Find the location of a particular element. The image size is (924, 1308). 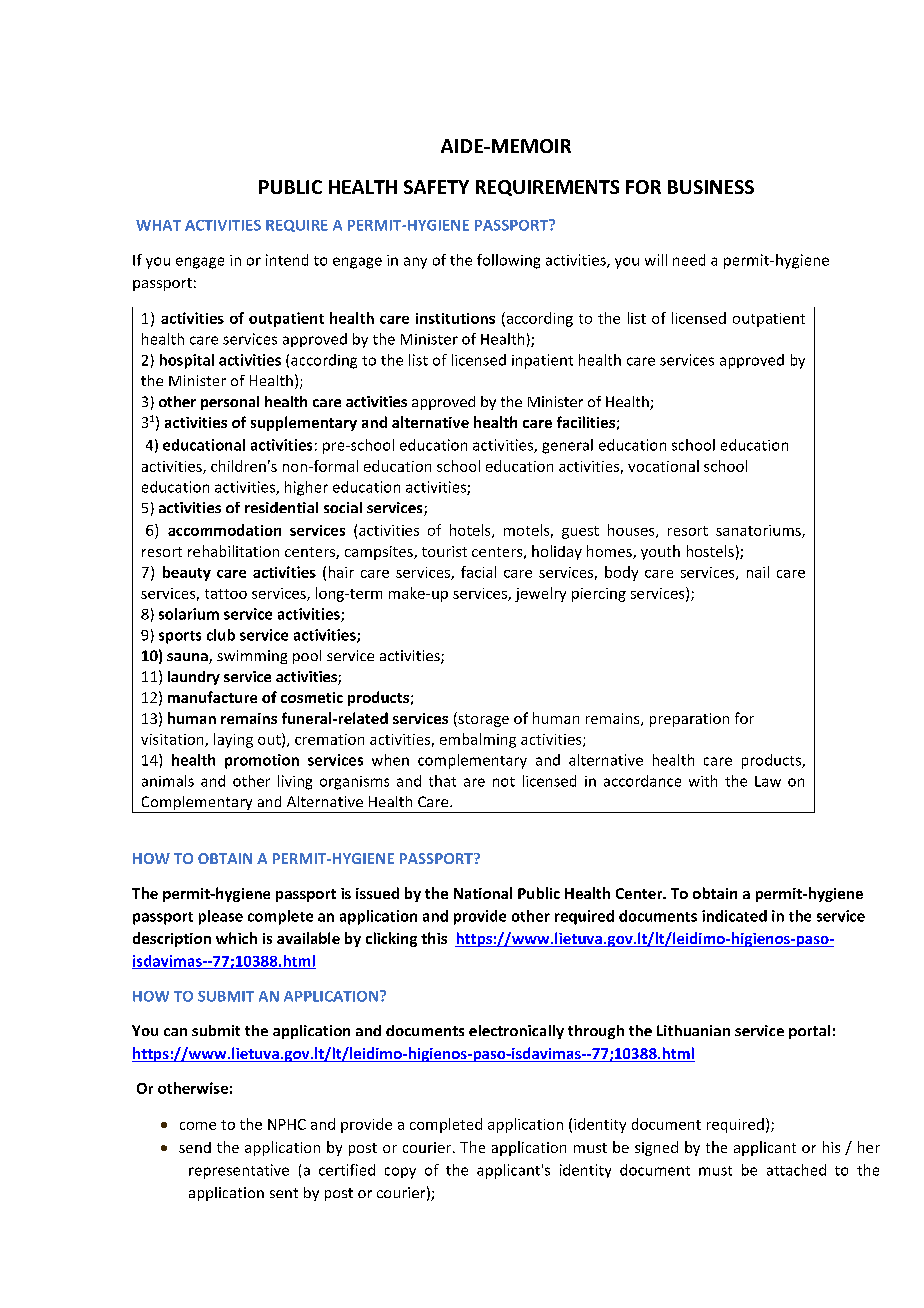

SAFETY is located at coordinates (436, 187).
